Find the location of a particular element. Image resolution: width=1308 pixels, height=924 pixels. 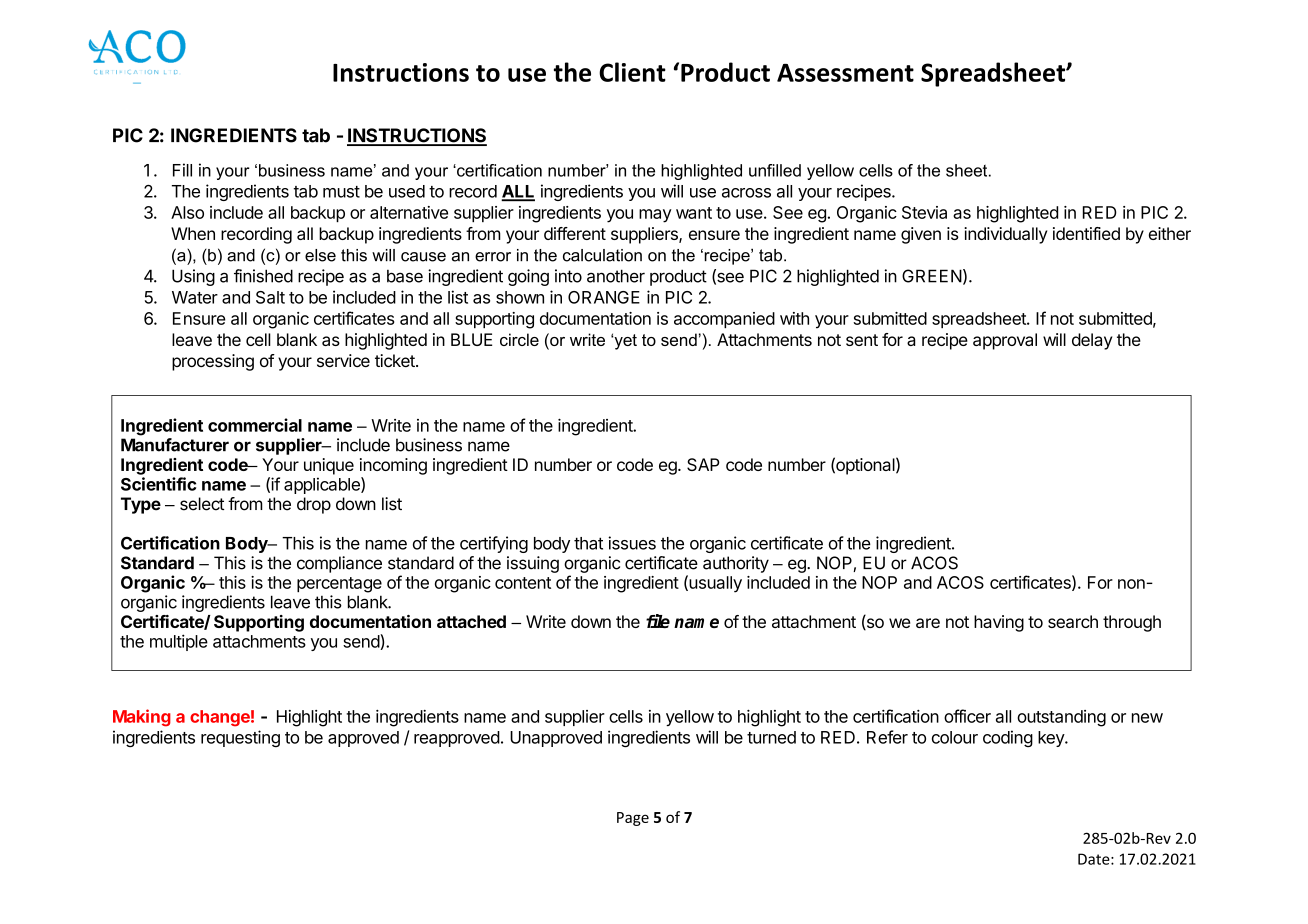

requesting is located at coordinates (240, 738).
